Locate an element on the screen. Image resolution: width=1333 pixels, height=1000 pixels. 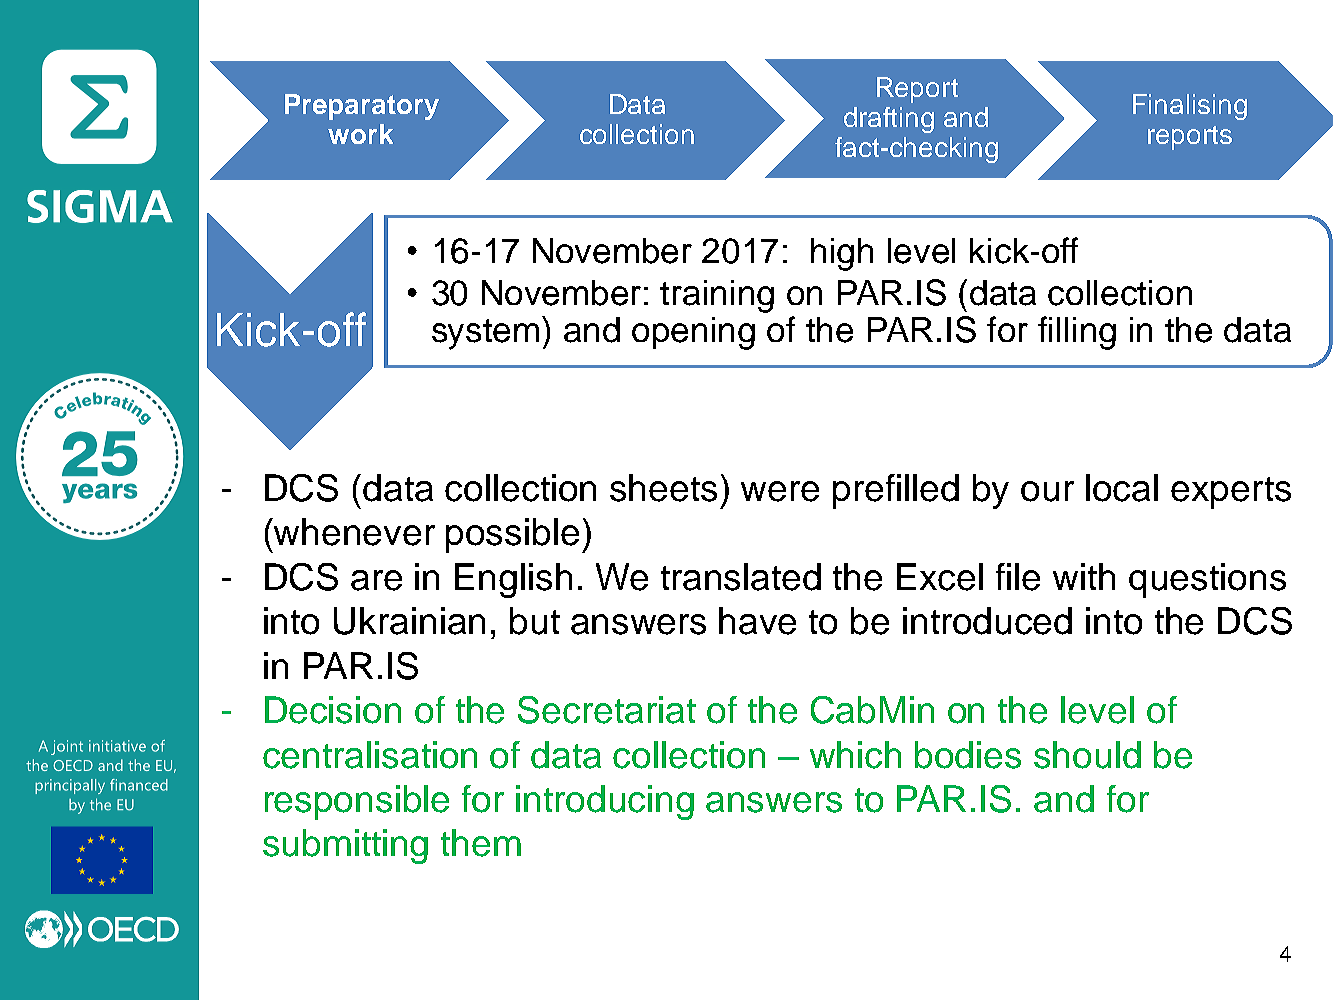
local is located at coordinates (1122, 488).
